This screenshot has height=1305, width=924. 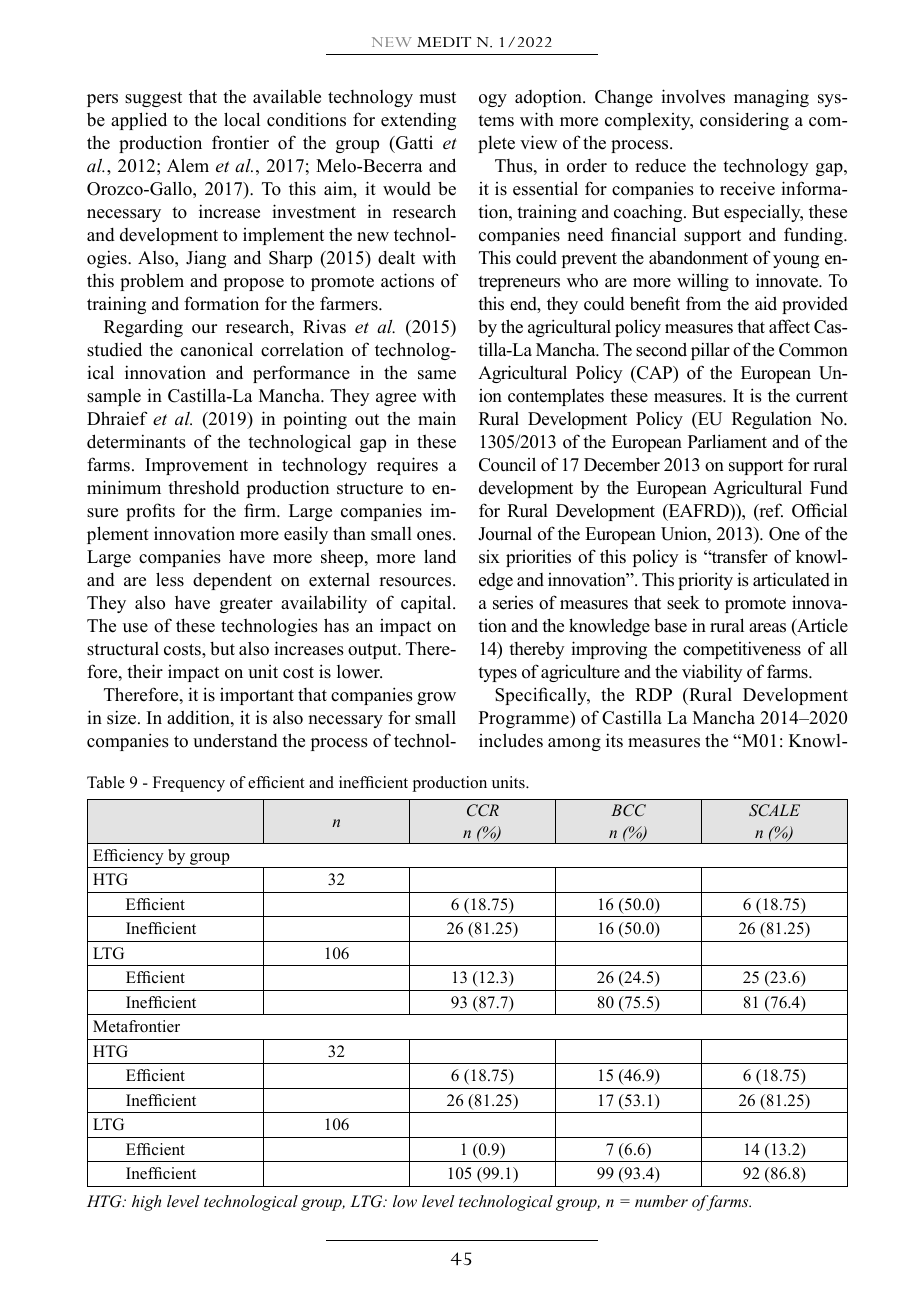 What do you see at coordinates (727, 441) in the screenshot?
I see `Parliament` at bounding box center [727, 441].
